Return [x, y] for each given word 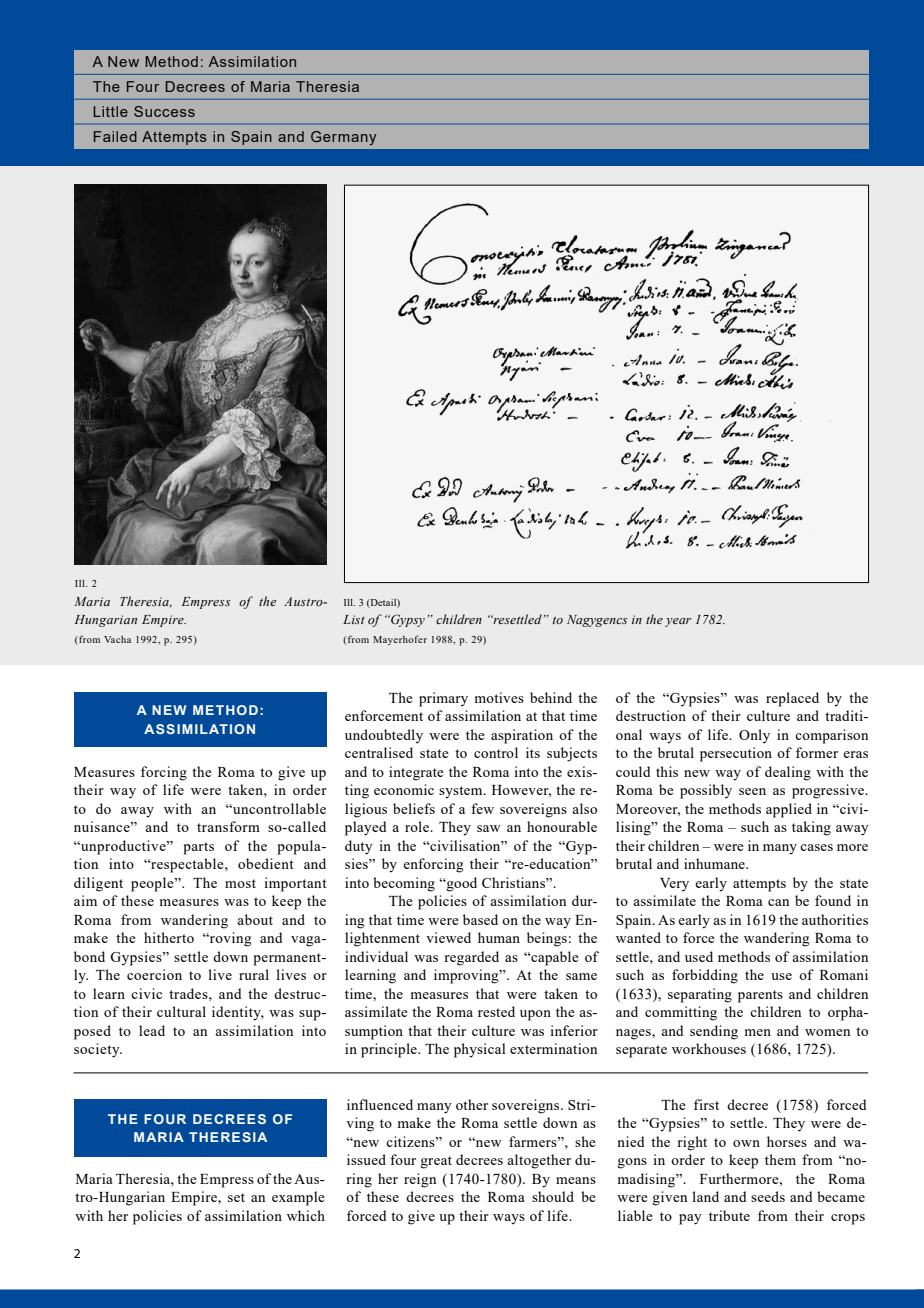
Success [164, 111]
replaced [792, 699]
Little [110, 111]
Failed [115, 136]
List [354, 619]
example [298, 1198]
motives [499, 697]
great [436, 1162]
